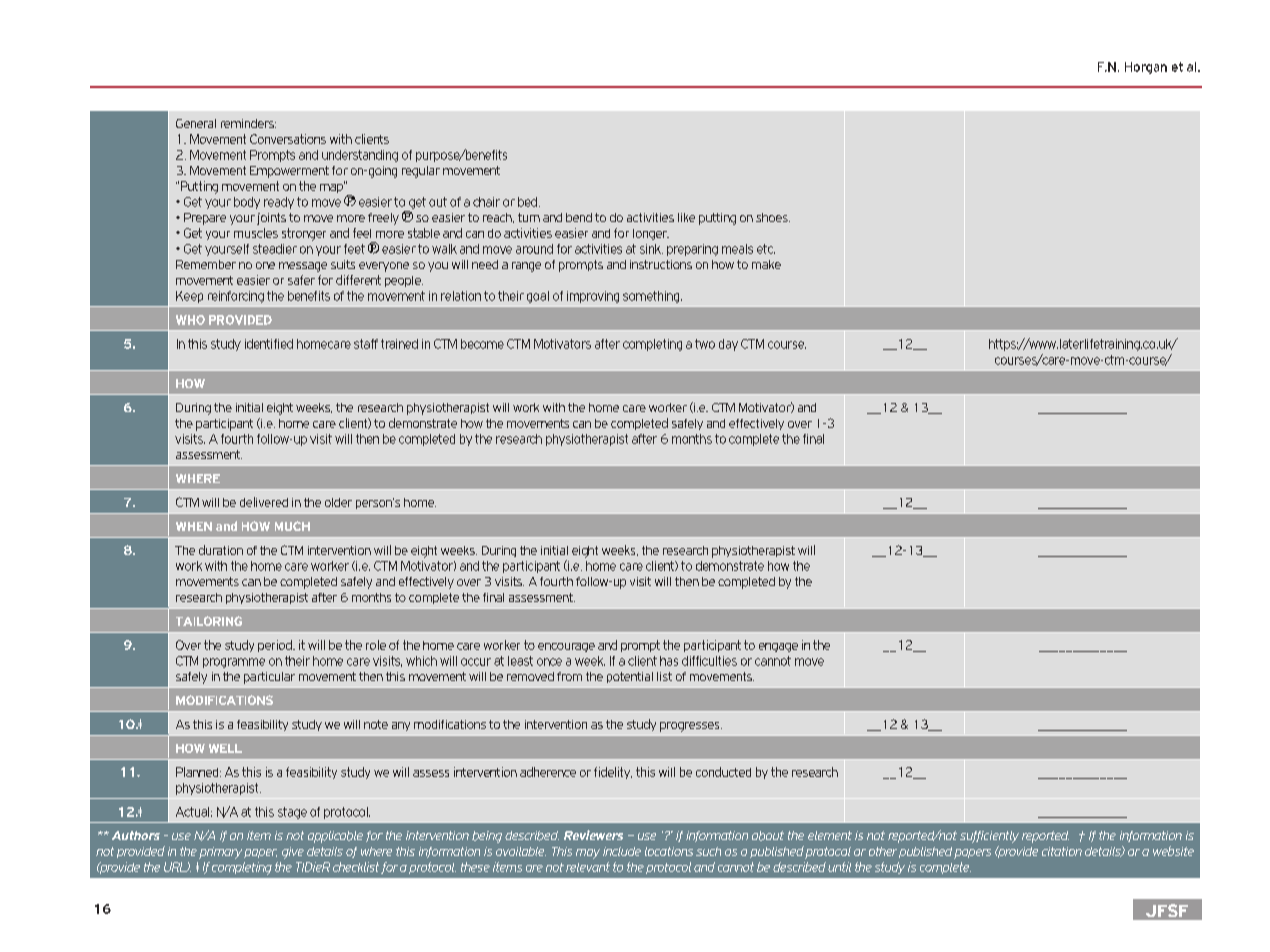  What do you see at coordinates (778, 647) in the page?
I see `engage` at bounding box center [778, 647].
